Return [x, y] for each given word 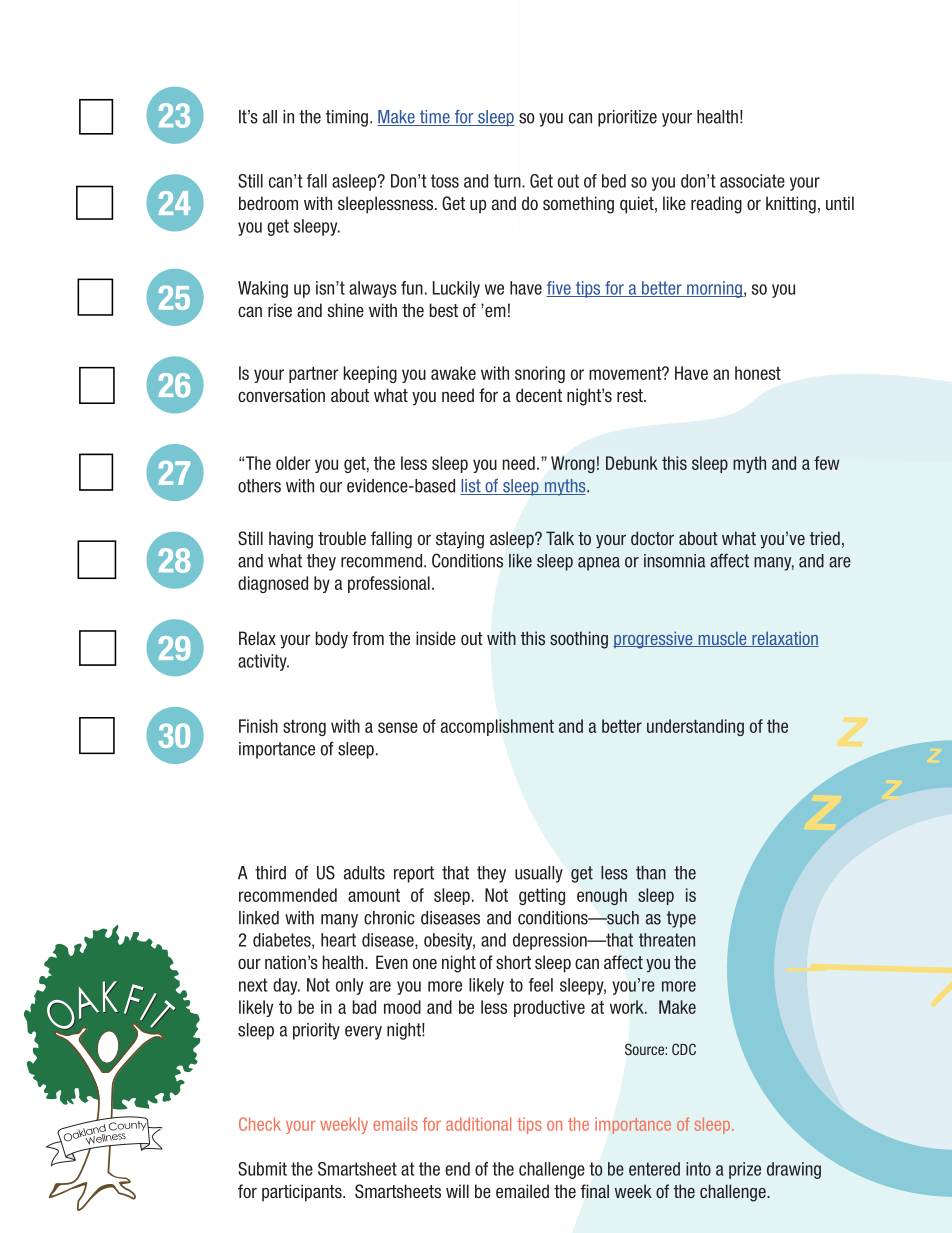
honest [758, 373]
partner [314, 375]
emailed [522, 1191]
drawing [794, 1170]
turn [508, 181]
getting [542, 896]
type [681, 919]
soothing [579, 640]
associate [752, 181]
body [332, 640]
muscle [722, 639]
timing [347, 118]
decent [539, 395]
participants [303, 1193]
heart [338, 940]
